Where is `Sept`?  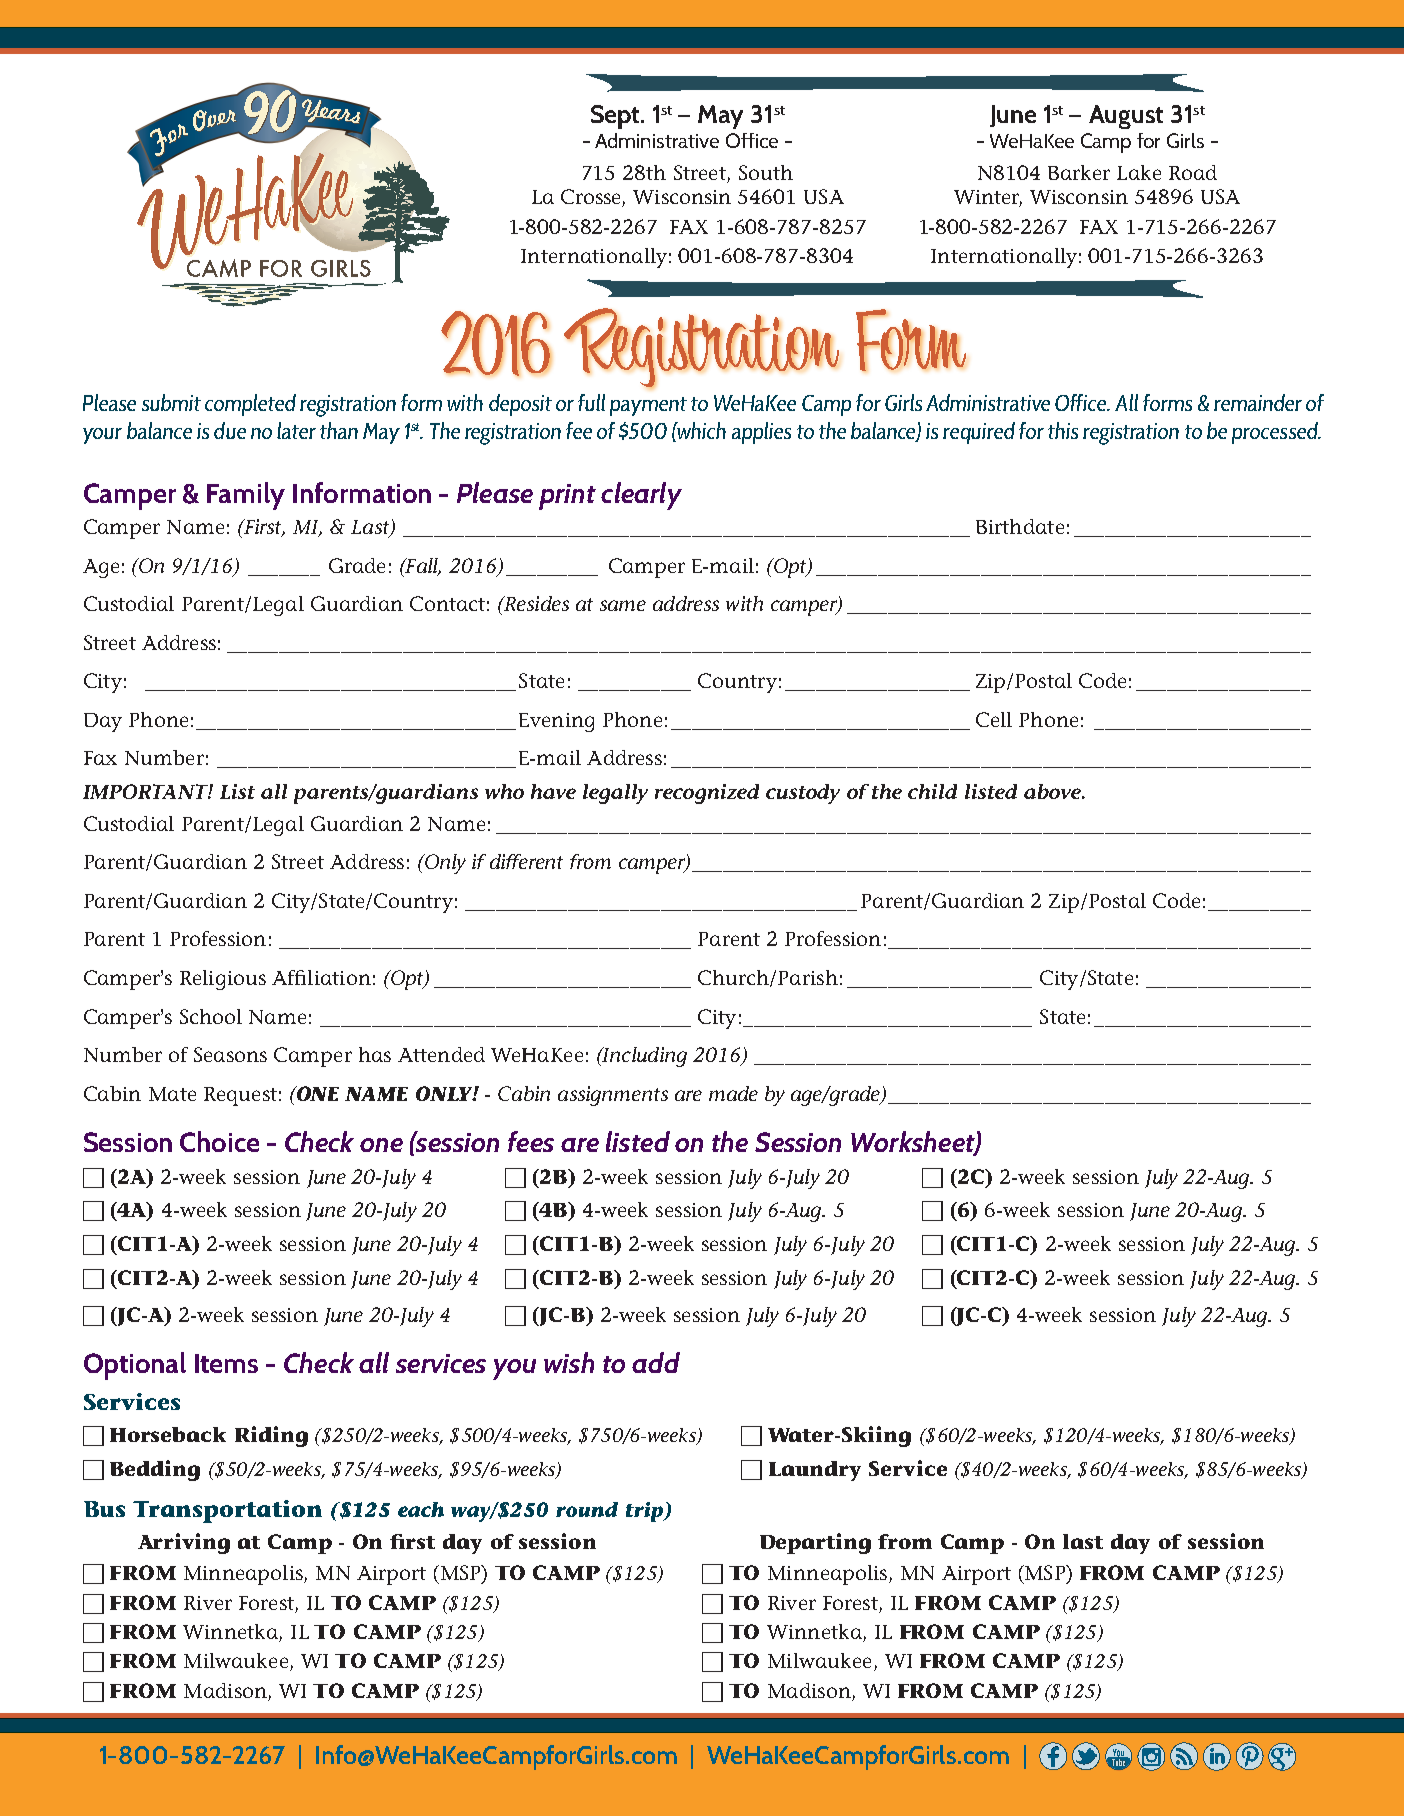
Sept is located at coordinates (616, 117).
